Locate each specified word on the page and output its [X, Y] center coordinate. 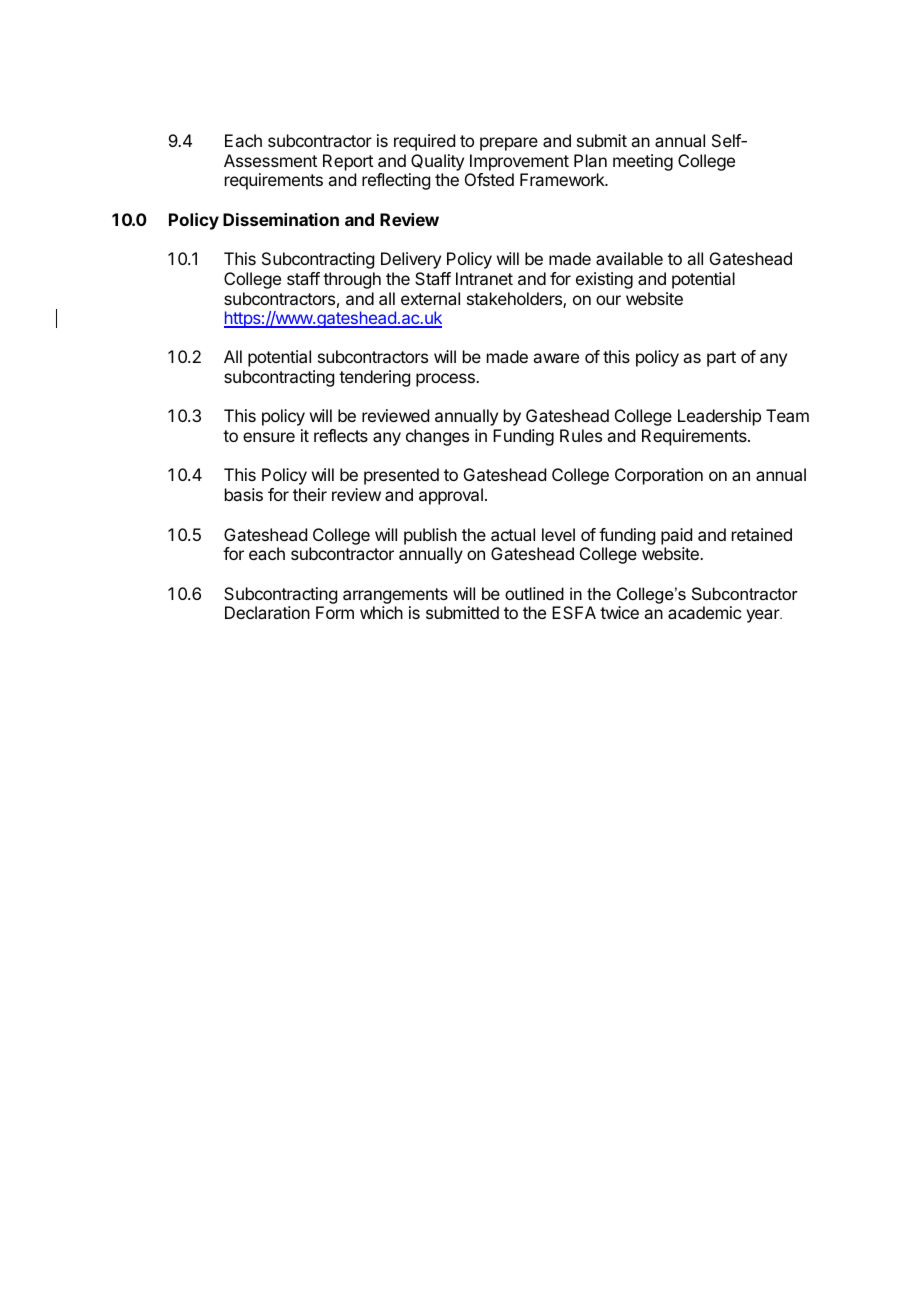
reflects [341, 435]
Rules [581, 435]
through [352, 280]
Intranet [484, 278]
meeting [643, 162]
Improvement [519, 162]
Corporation [659, 476]
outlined [534, 593]
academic [704, 612]
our [608, 300]
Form [335, 612]
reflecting [396, 181]
